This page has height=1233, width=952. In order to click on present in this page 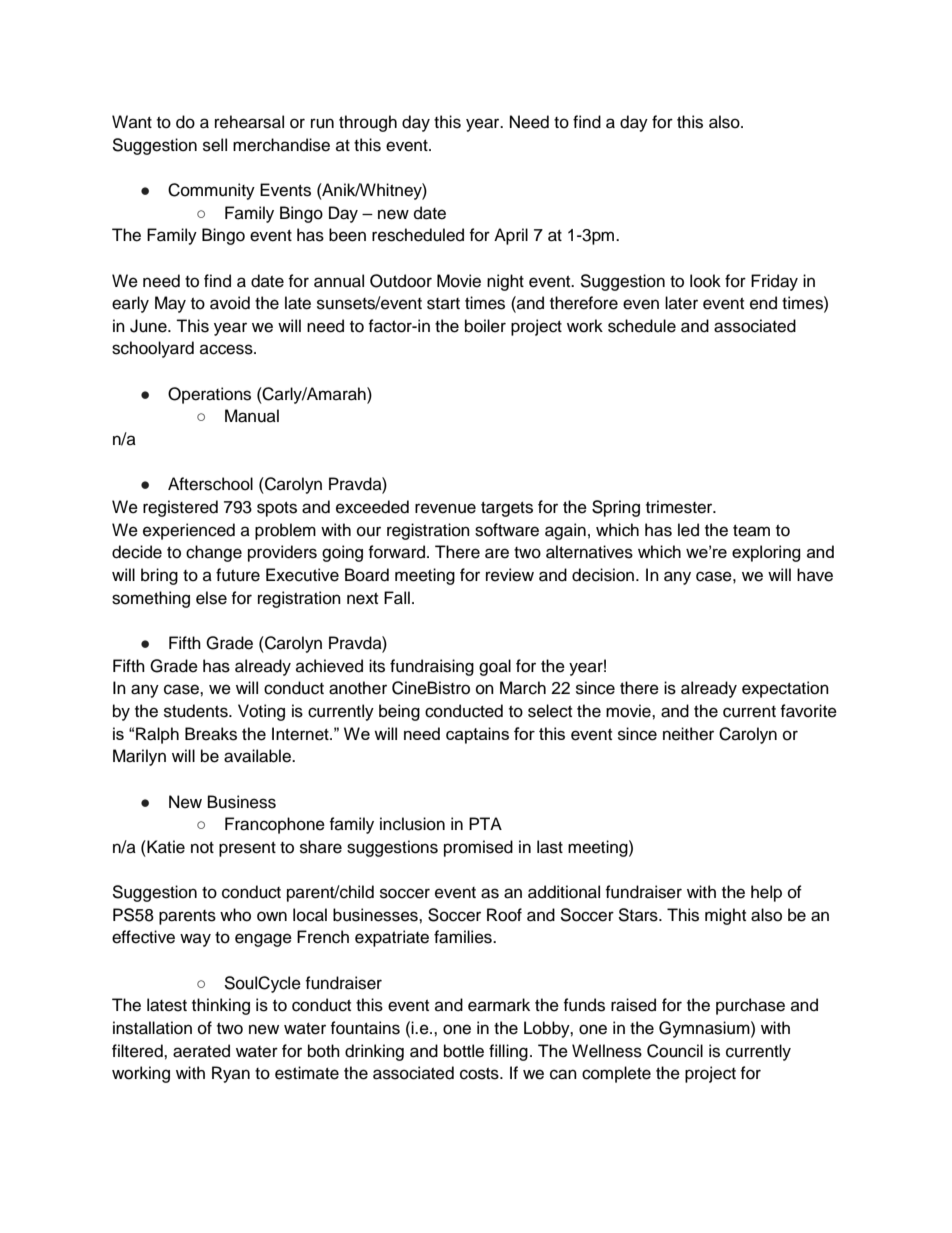, I will do `click(247, 849)`.
